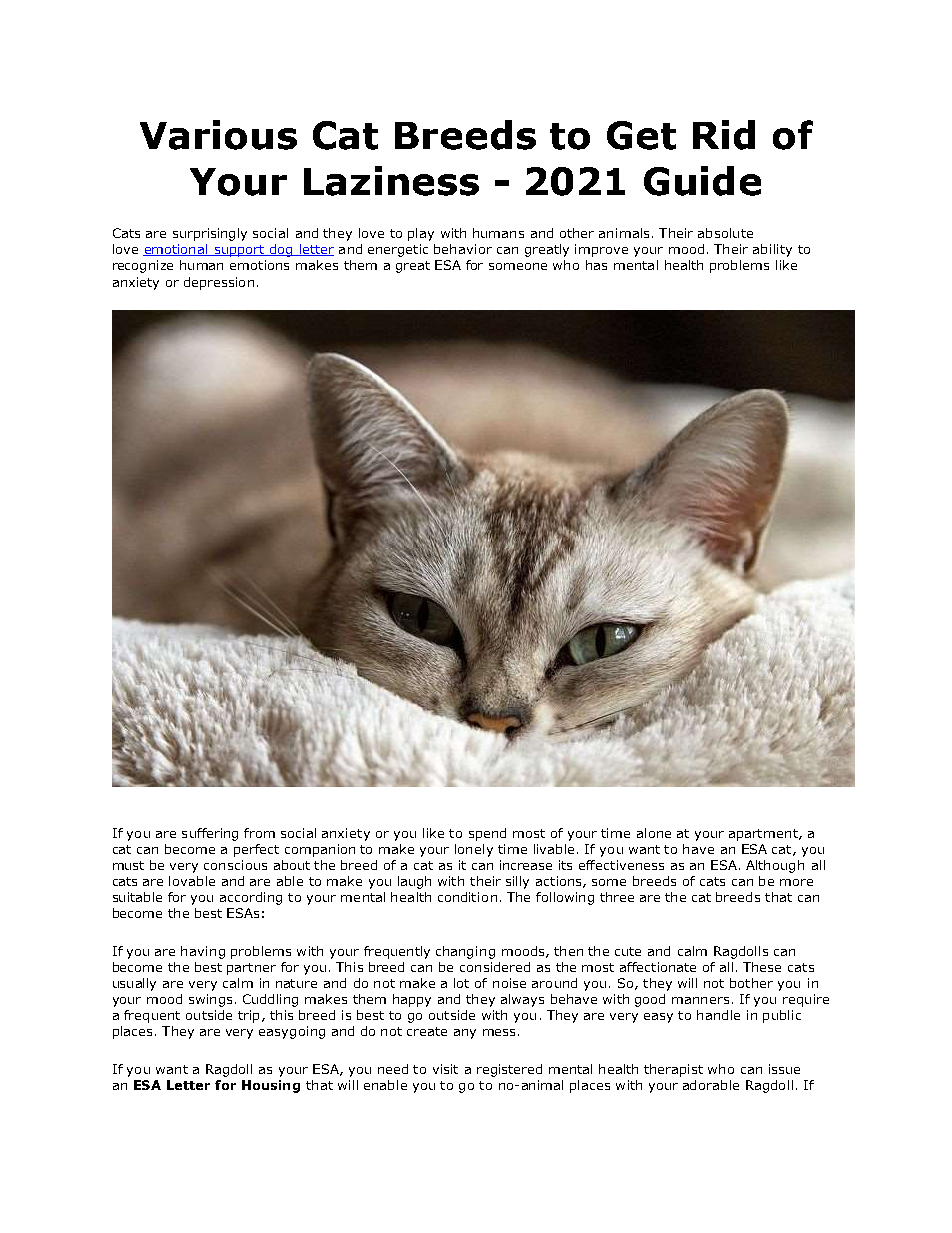  What do you see at coordinates (218, 135) in the page?
I see `Various` at bounding box center [218, 135].
